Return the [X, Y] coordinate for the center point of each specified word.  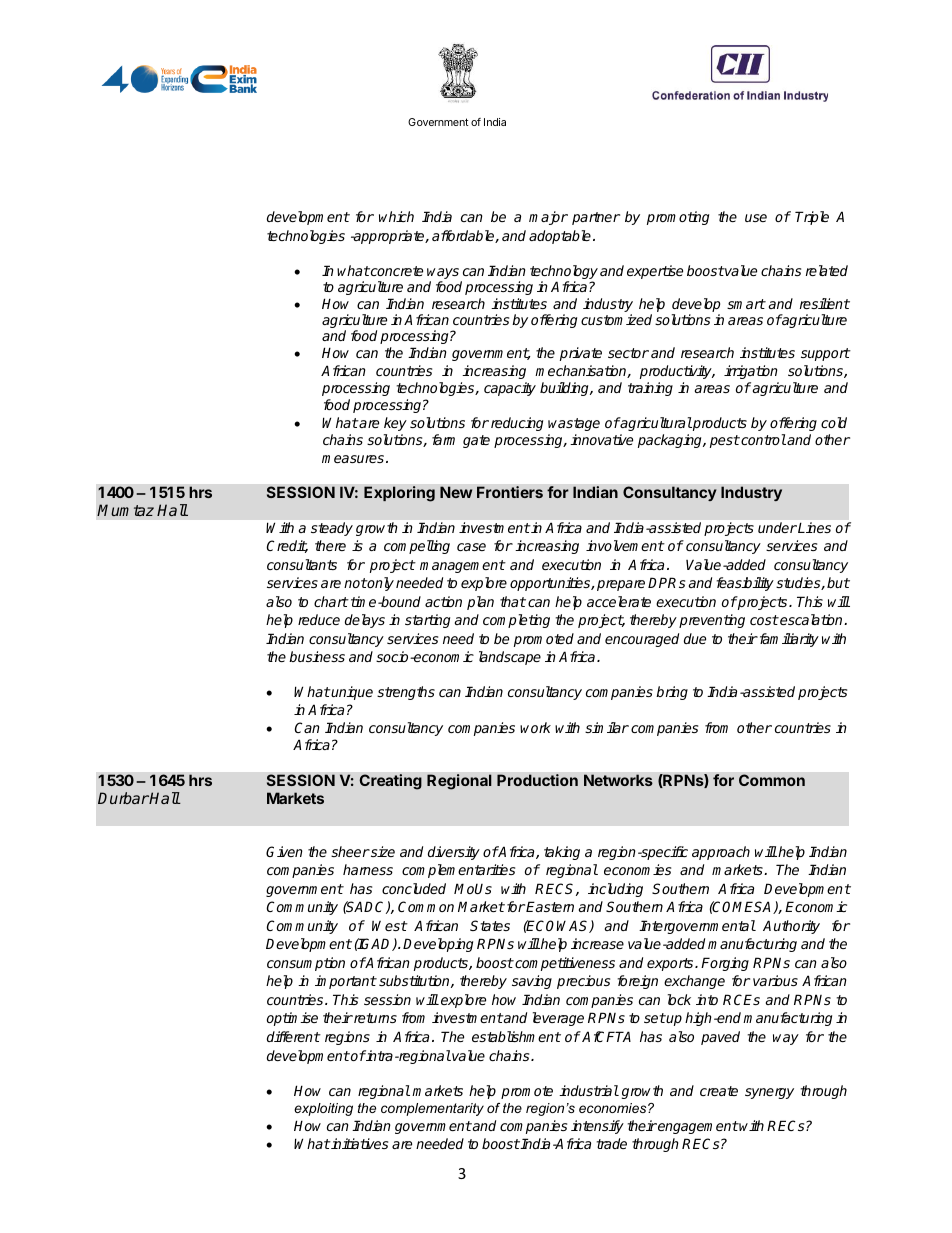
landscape [510, 658]
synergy [769, 1093]
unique [351, 693]
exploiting [323, 1109]
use [756, 218]
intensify [597, 1127]
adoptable [560, 237]
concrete [396, 271]
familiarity [788, 640]
